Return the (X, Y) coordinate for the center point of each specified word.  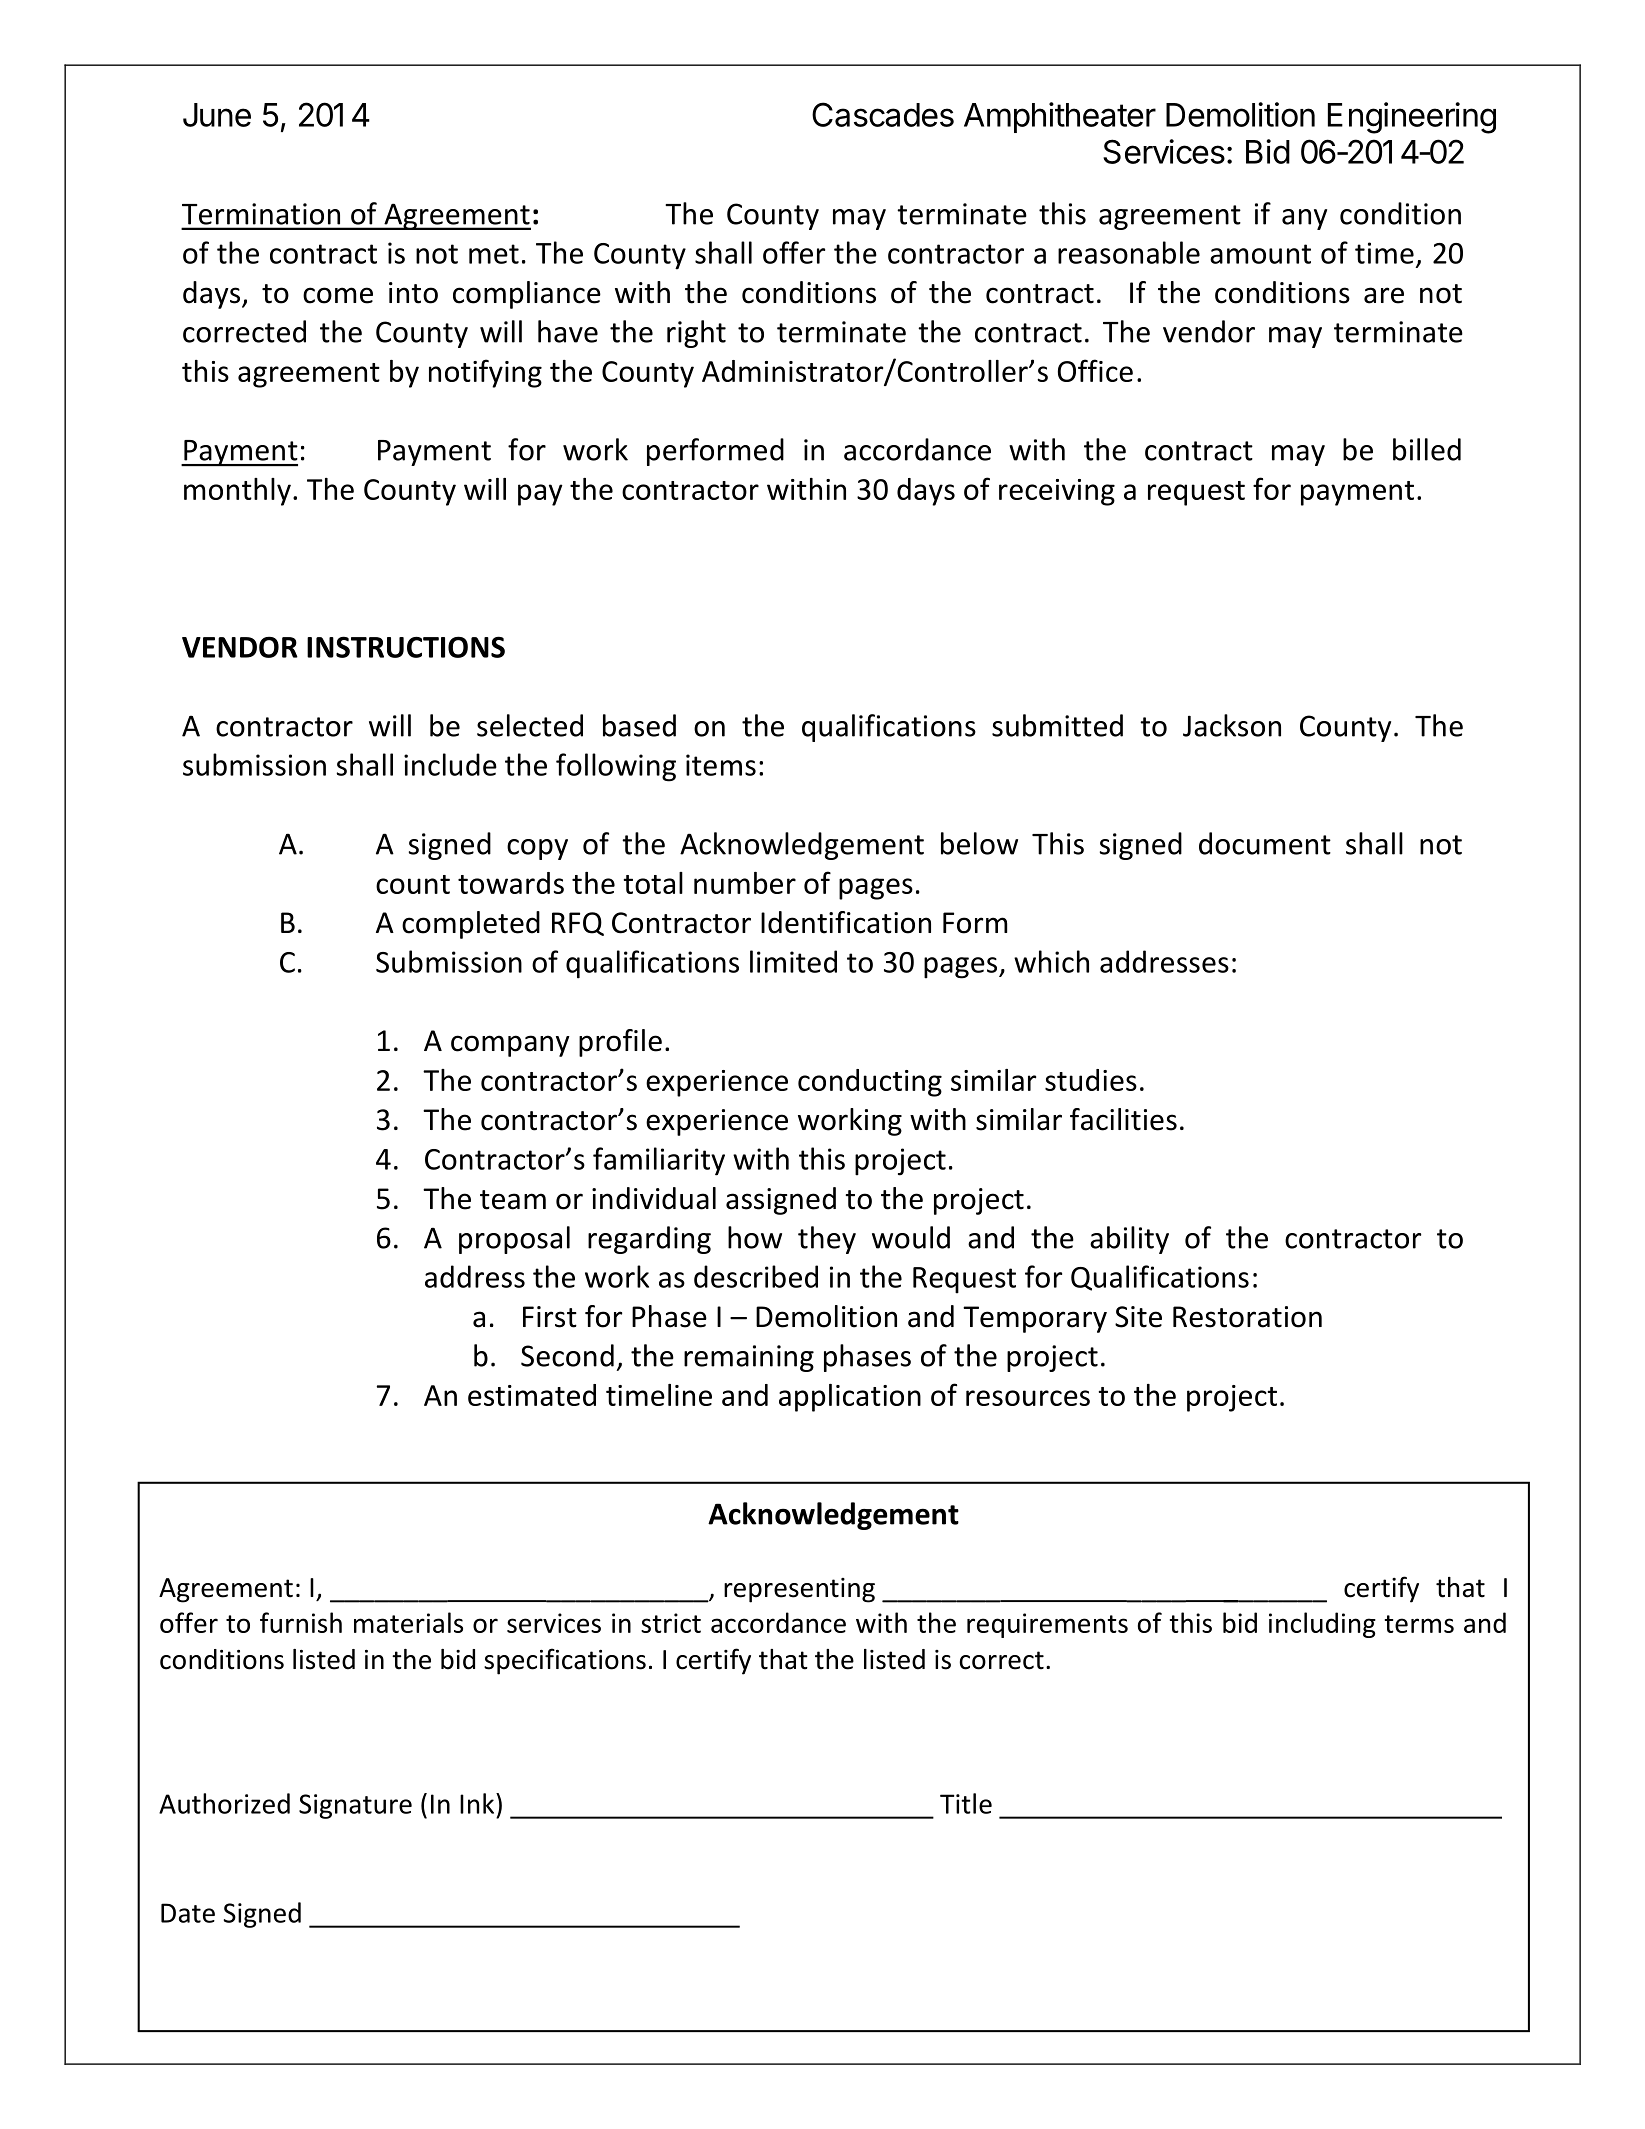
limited (793, 961)
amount (1260, 254)
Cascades (883, 114)
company (510, 1046)
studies (1091, 1080)
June (217, 115)
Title (966, 1803)
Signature (355, 1806)
